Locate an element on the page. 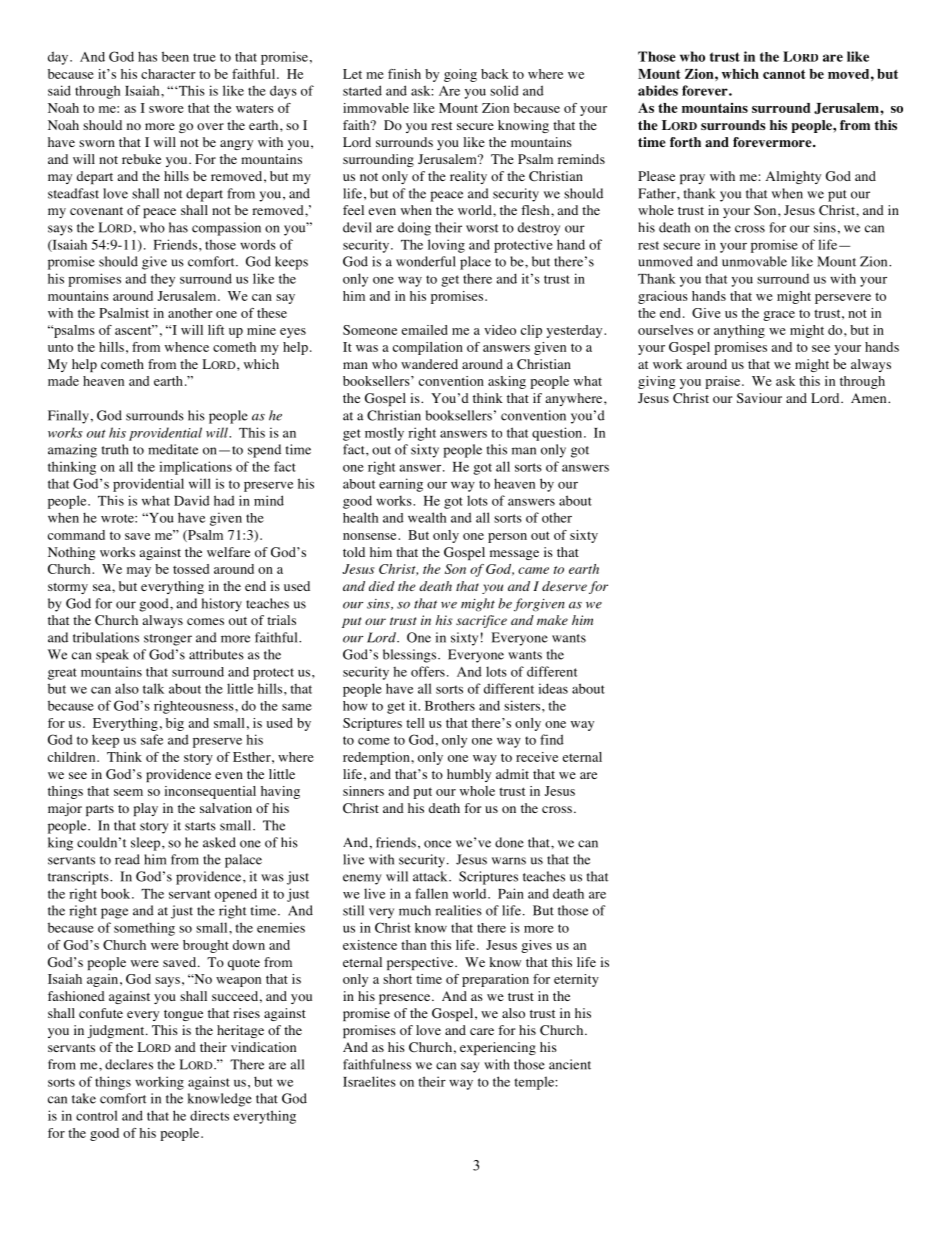 This document has width=952, height=1233. sacrifice is located at coordinates (481, 621).
